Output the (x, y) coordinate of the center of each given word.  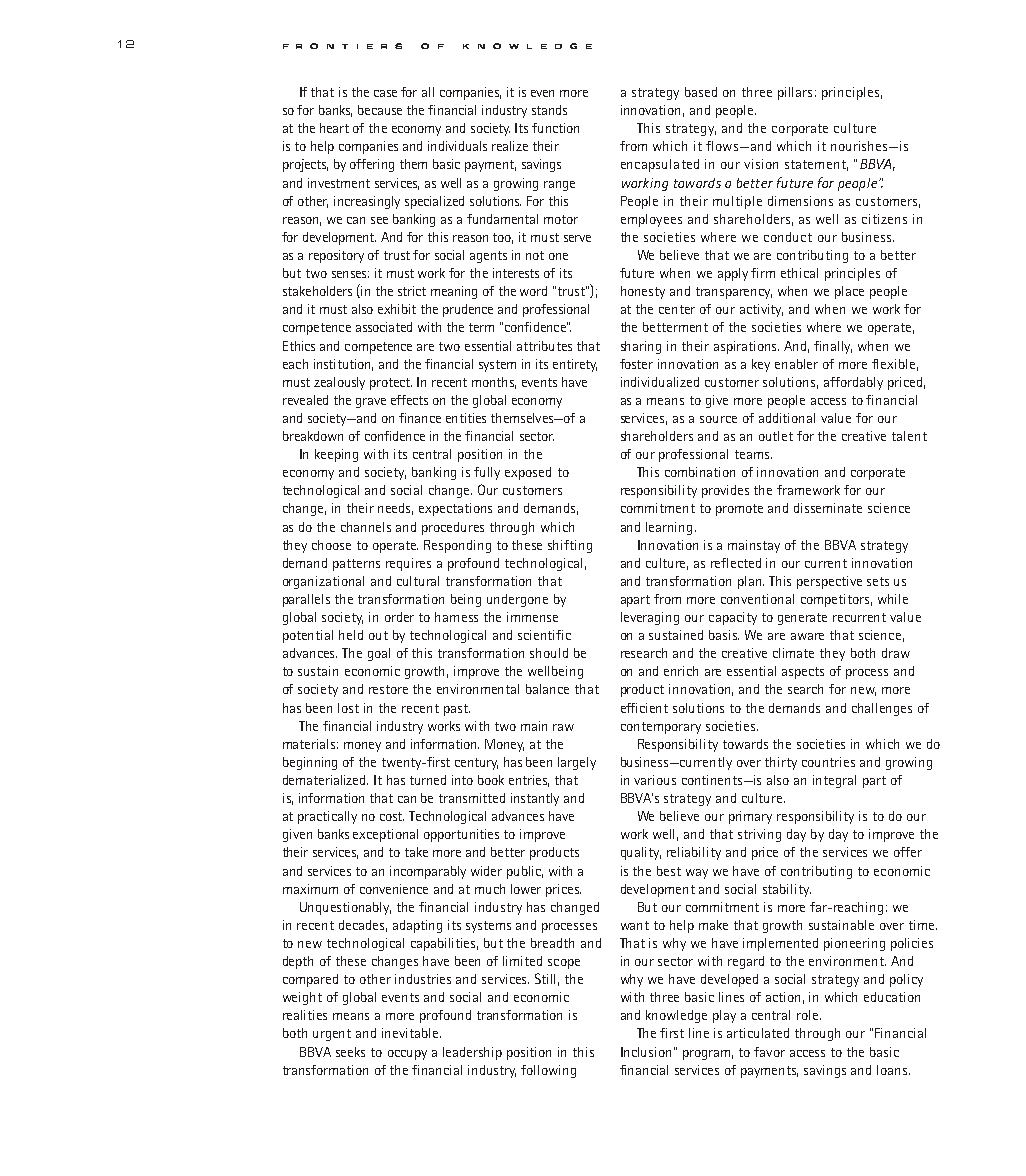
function (555, 128)
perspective (829, 582)
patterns (356, 565)
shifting (570, 546)
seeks (350, 1052)
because (380, 110)
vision (761, 164)
